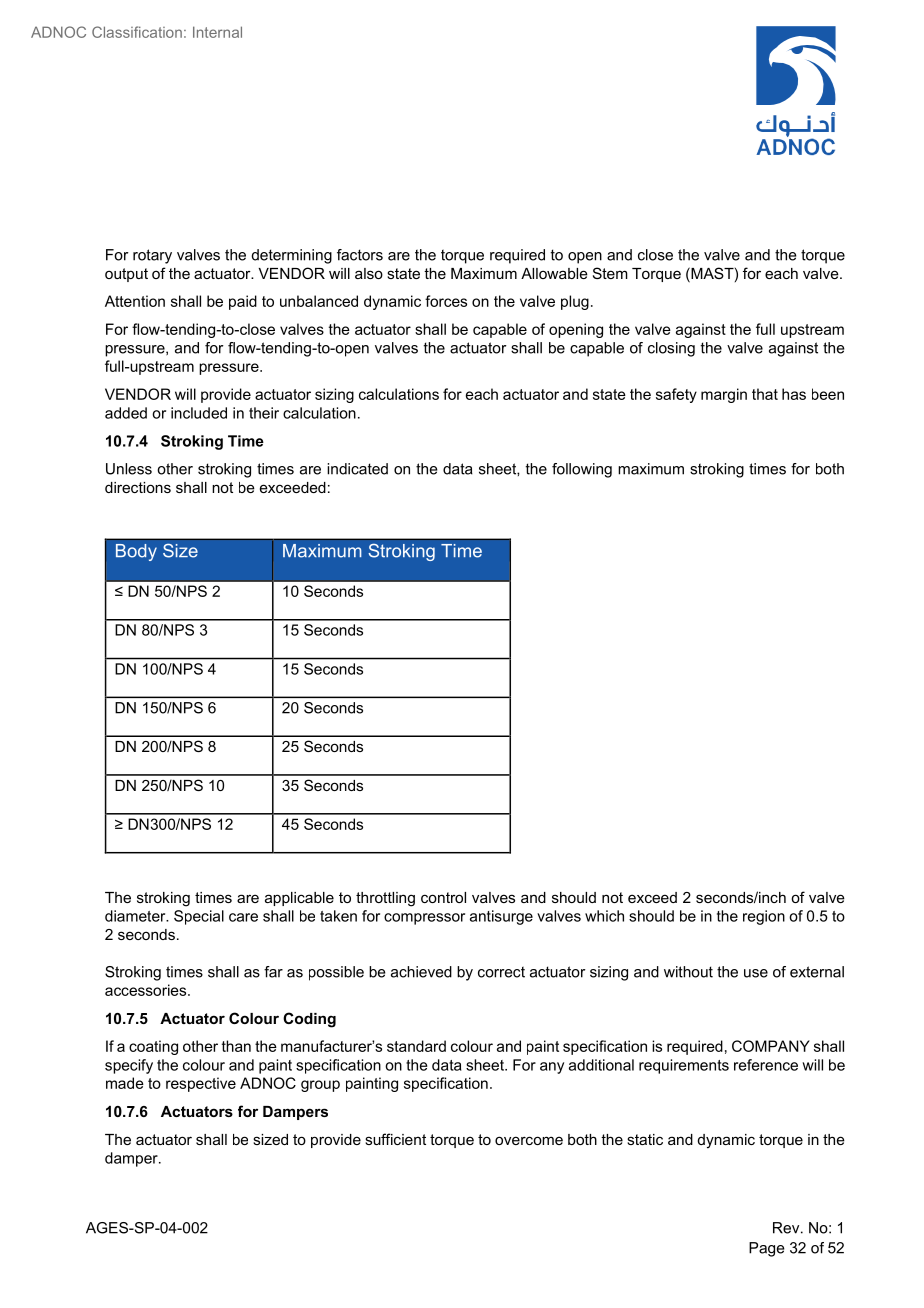 The width and height of the screenshot is (924, 1308). I want to click on forces, so click(446, 301).
